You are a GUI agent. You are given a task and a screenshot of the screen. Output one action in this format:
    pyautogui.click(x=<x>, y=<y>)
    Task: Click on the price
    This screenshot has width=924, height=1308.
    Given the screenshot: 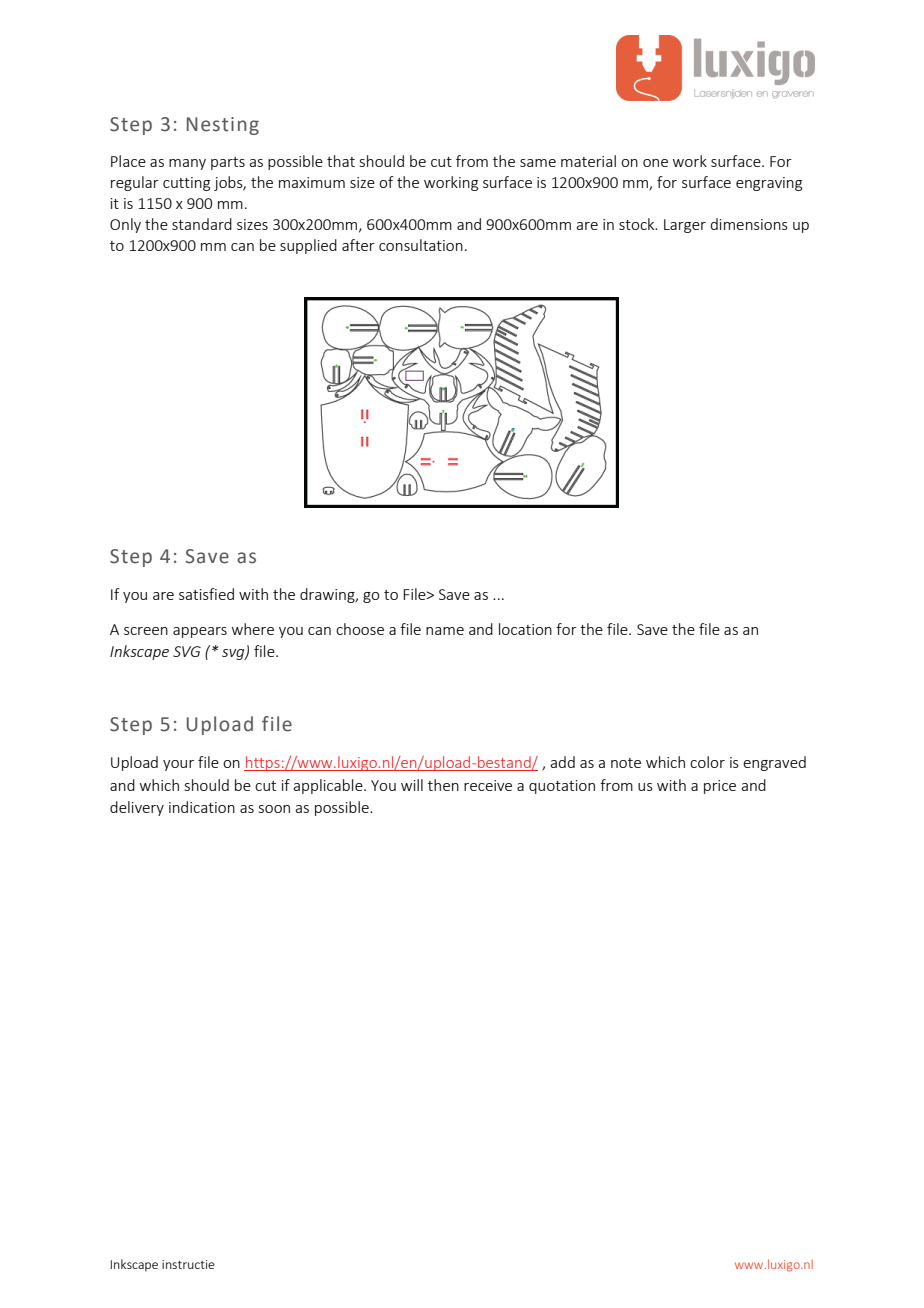 What is the action you would take?
    pyautogui.click(x=720, y=787)
